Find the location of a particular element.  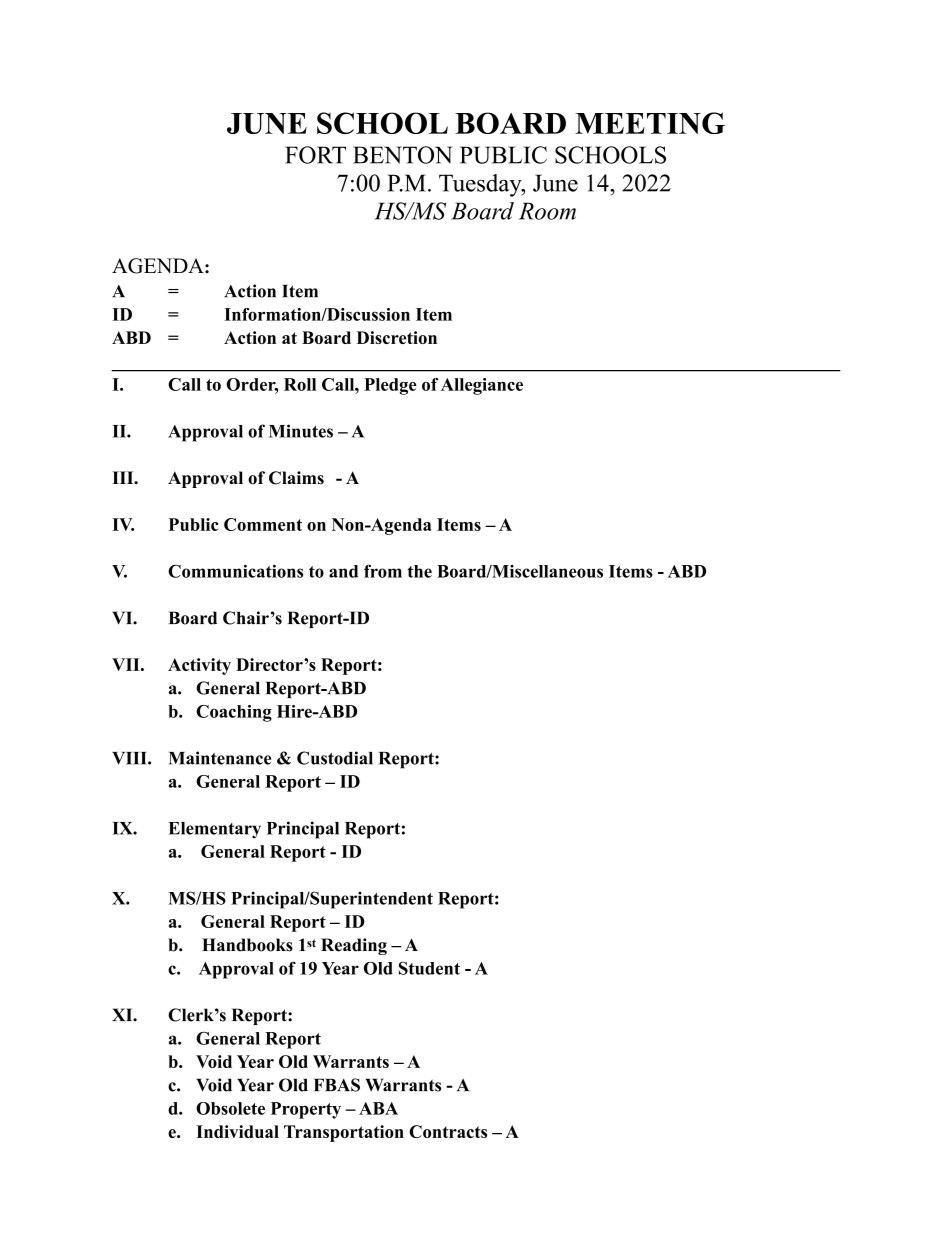

Activity is located at coordinates (199, 666).
